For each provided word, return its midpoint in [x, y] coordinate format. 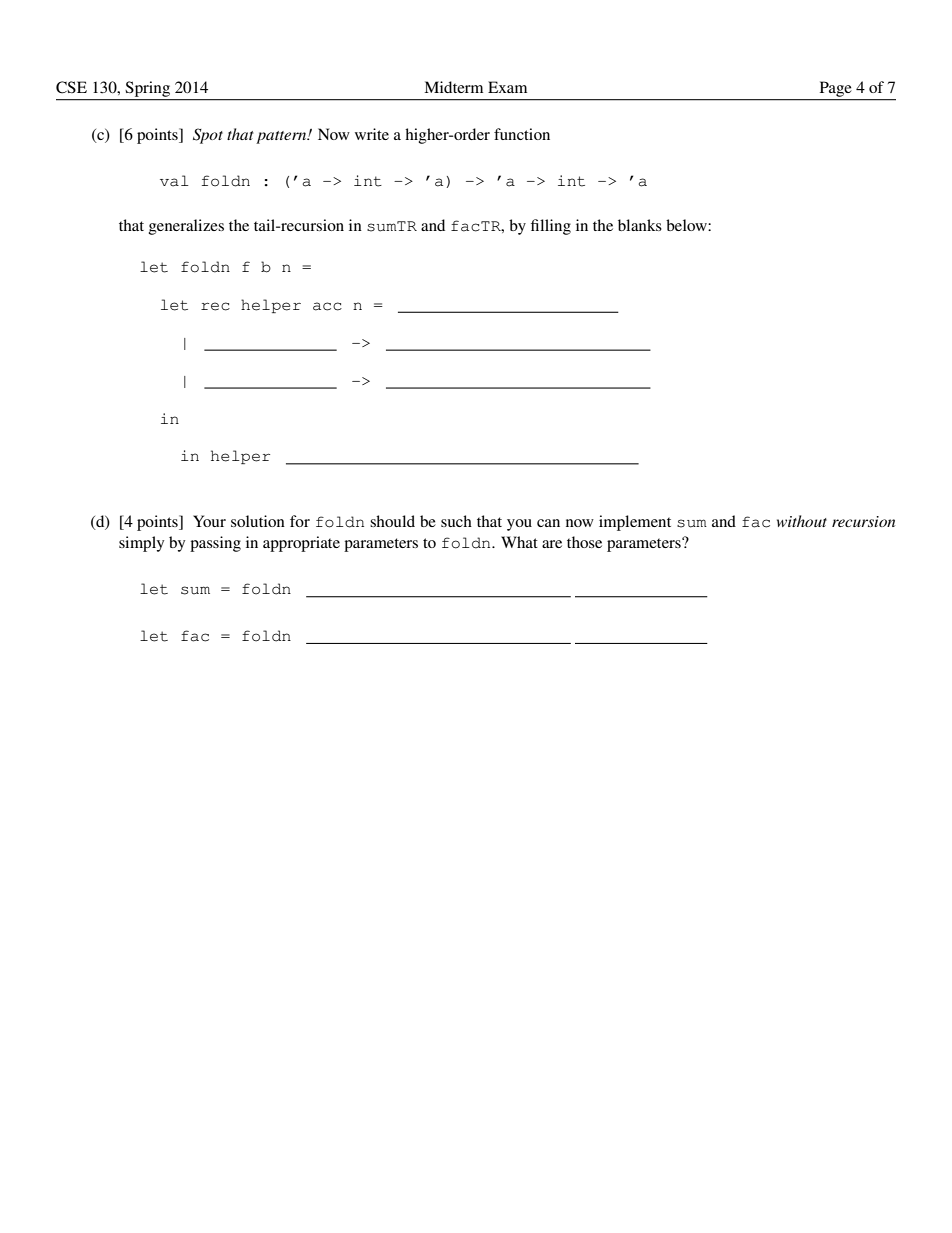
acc [327, 306]
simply [141, 544]
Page [835, 89]
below [687, 225]
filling [551, 227]
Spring [148, 89]
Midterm [453, 87]
